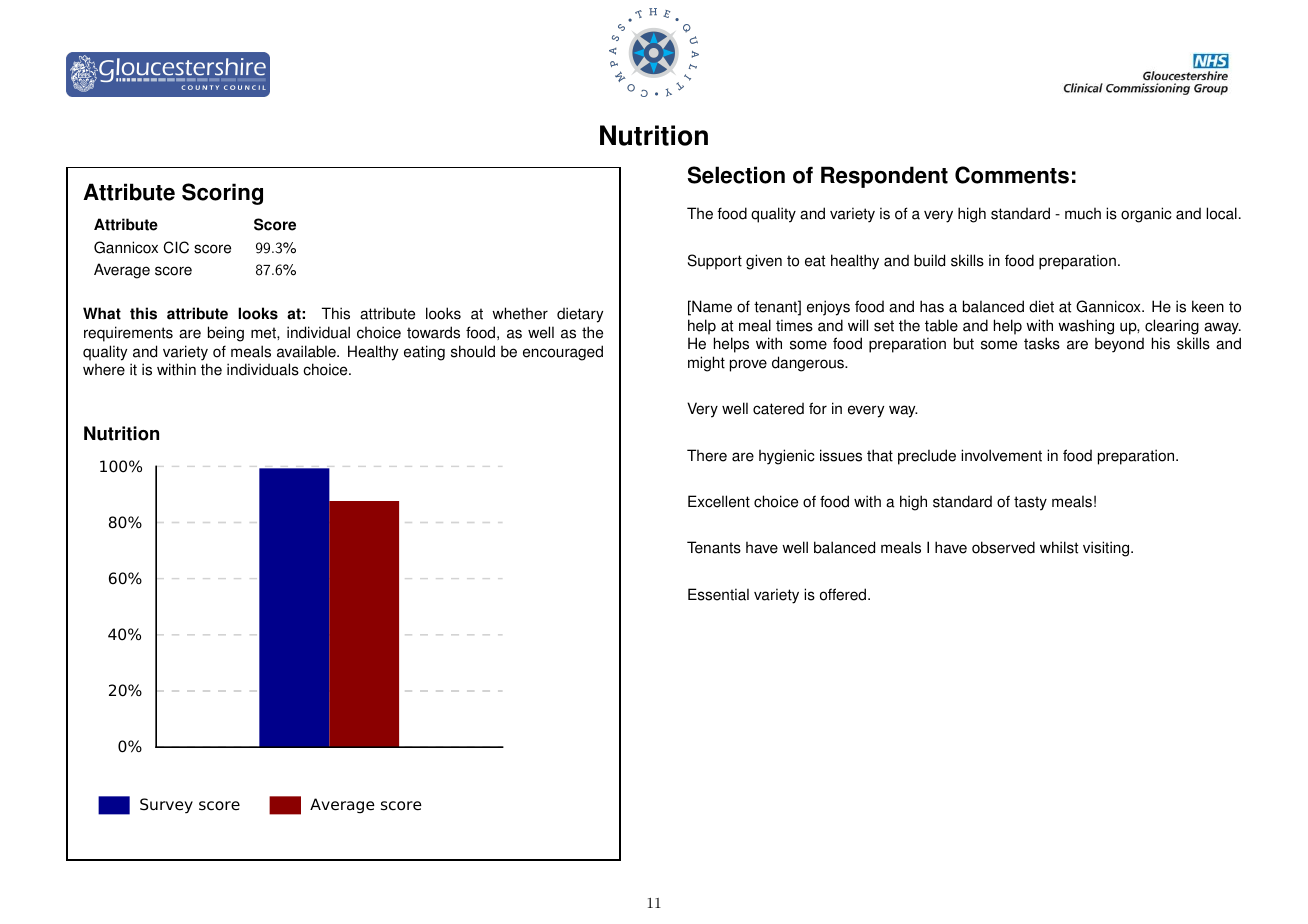 This image has width=1308, height=924. What do you see at coordinates (718, 594) in the image?
I see `Essential` at bounding box center [718, 594].
